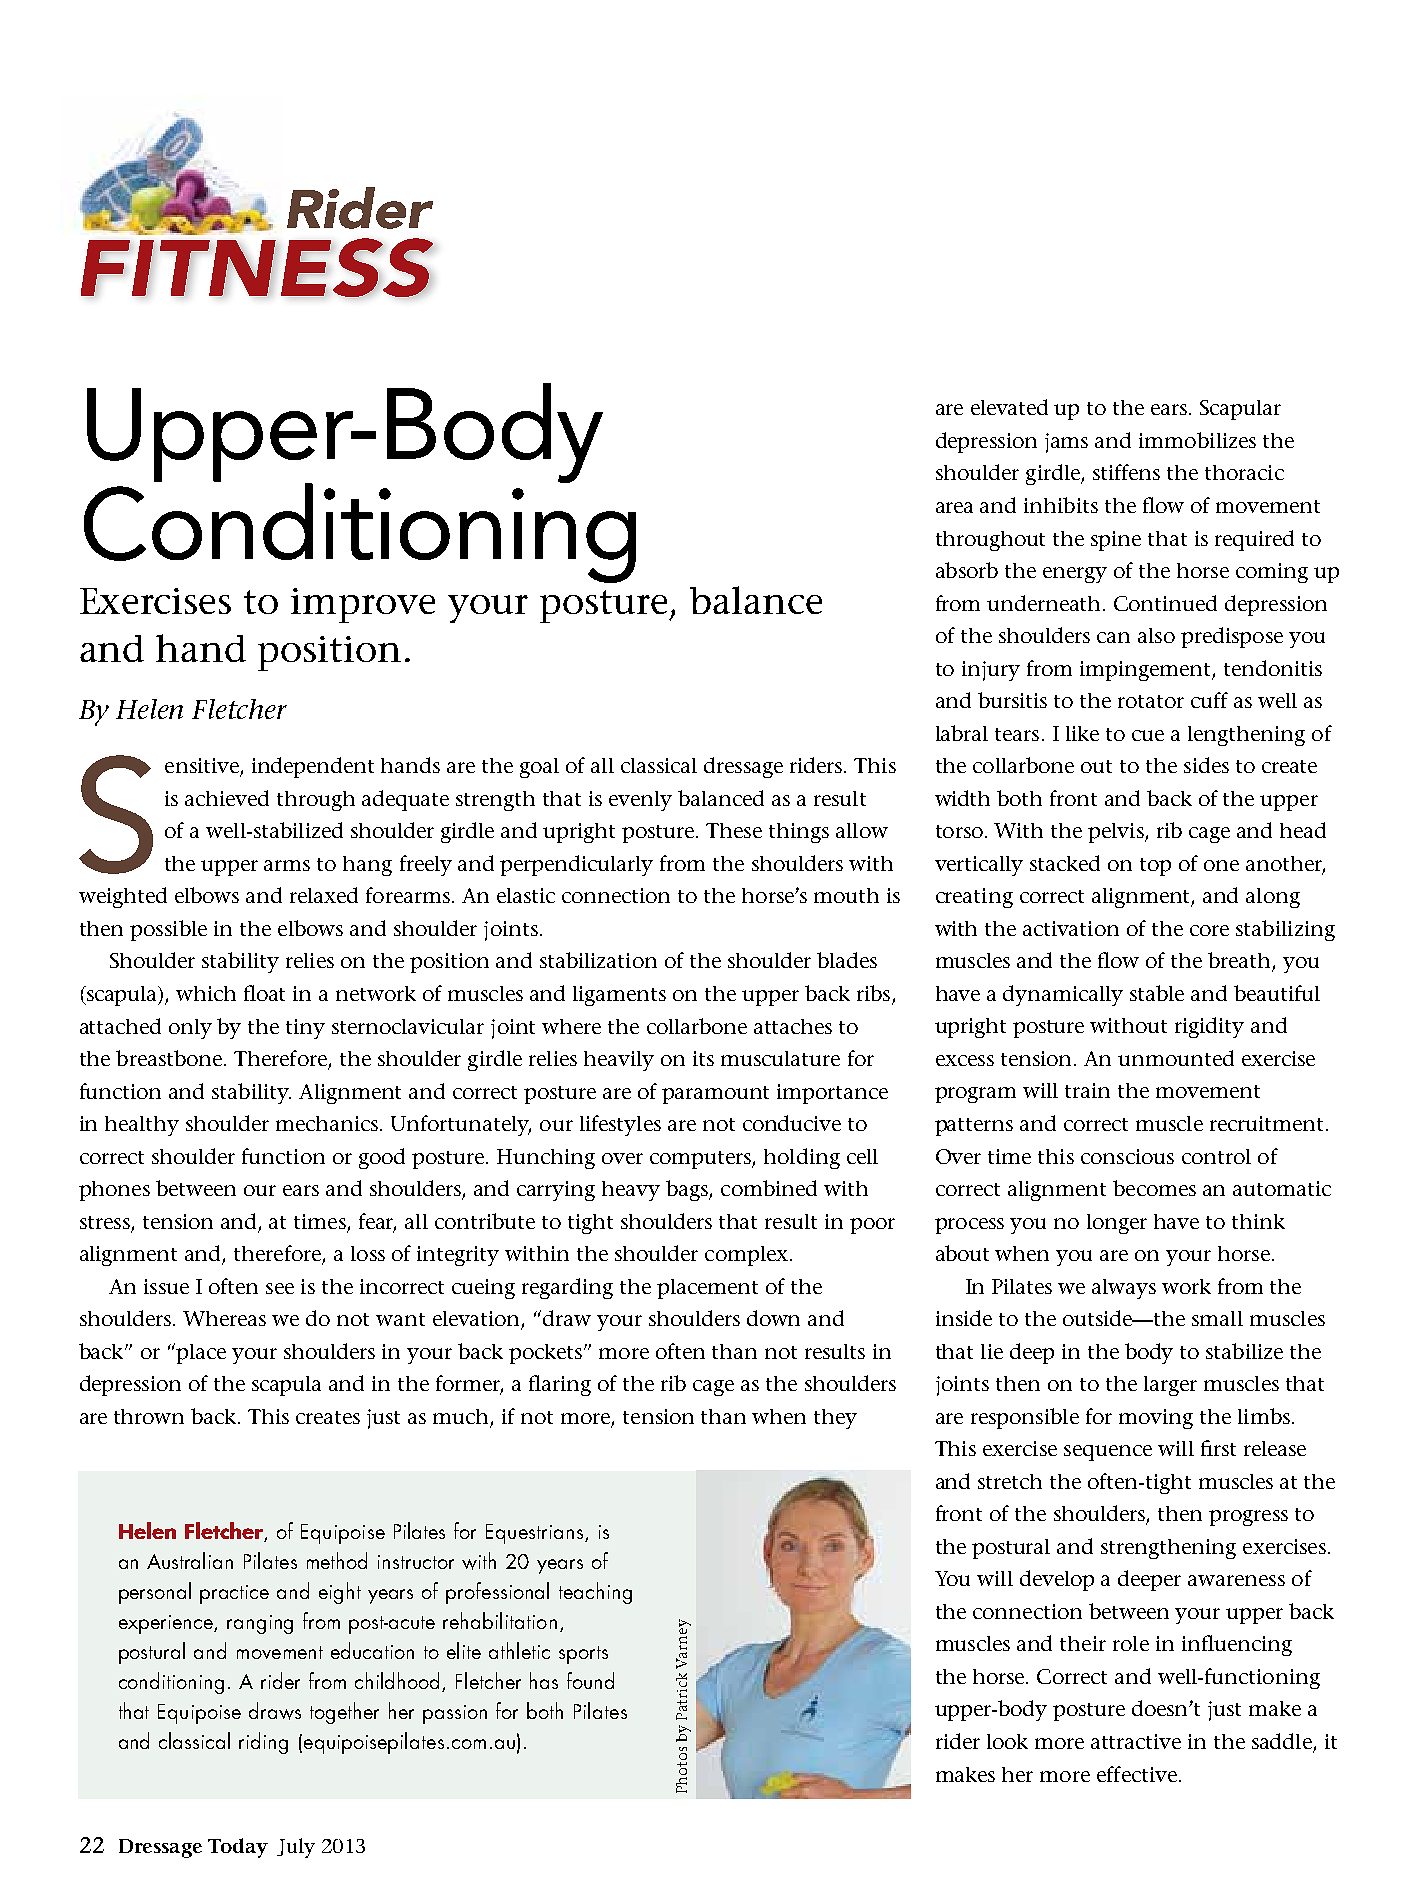  What do you see at coordinates (715, 1095) in the document?
I see `paramount` at bounding box center [715, 1095].
